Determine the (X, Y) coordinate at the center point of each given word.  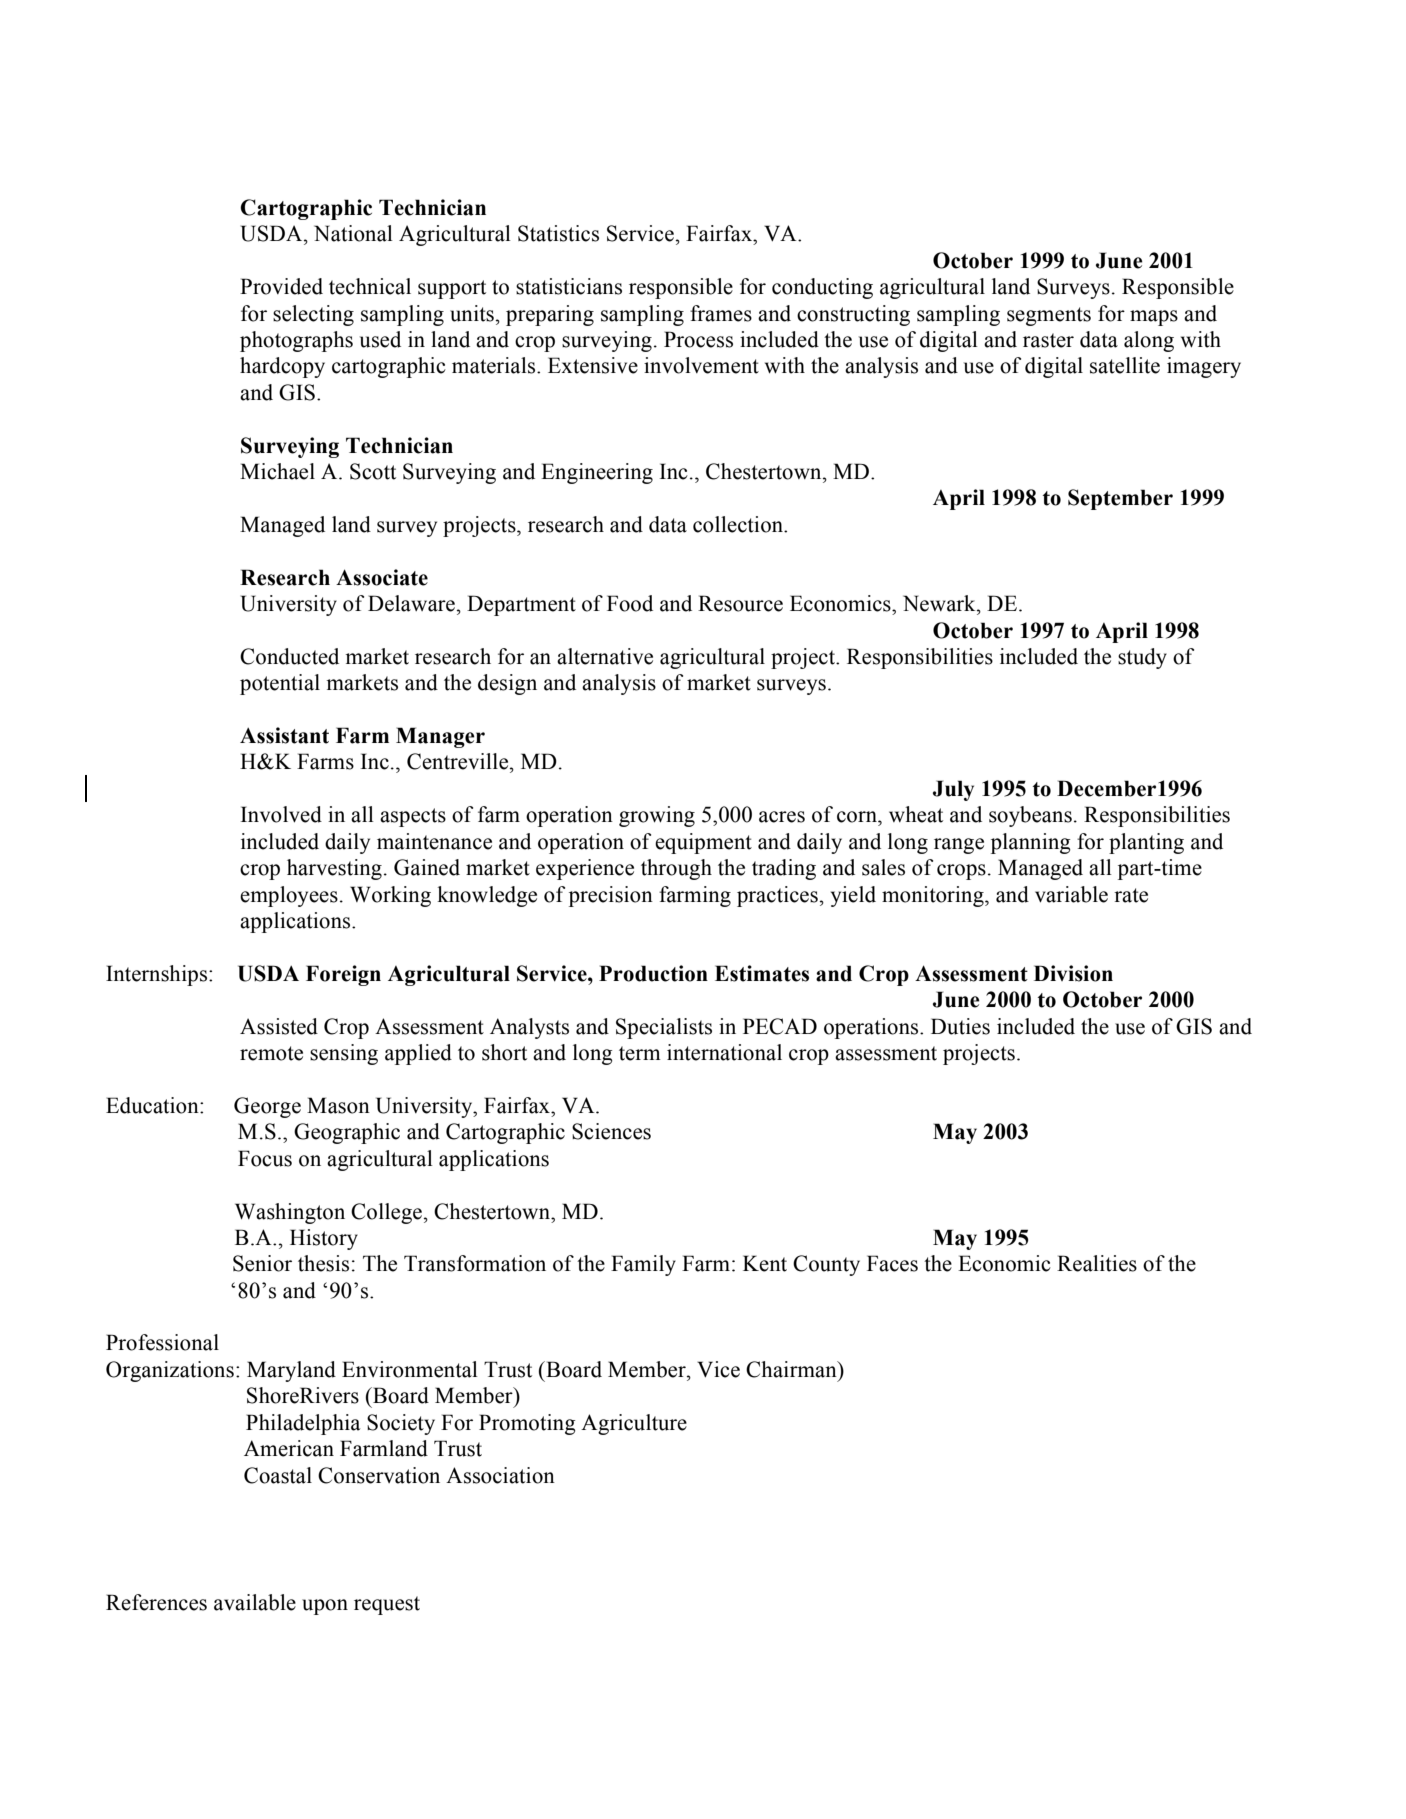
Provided (281, 286)
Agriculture (634, 1424)
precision (611, 896)
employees (289, 896)
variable (1071, 894)
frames (721, 313)
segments (1049, 316)
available (255, 1602)
